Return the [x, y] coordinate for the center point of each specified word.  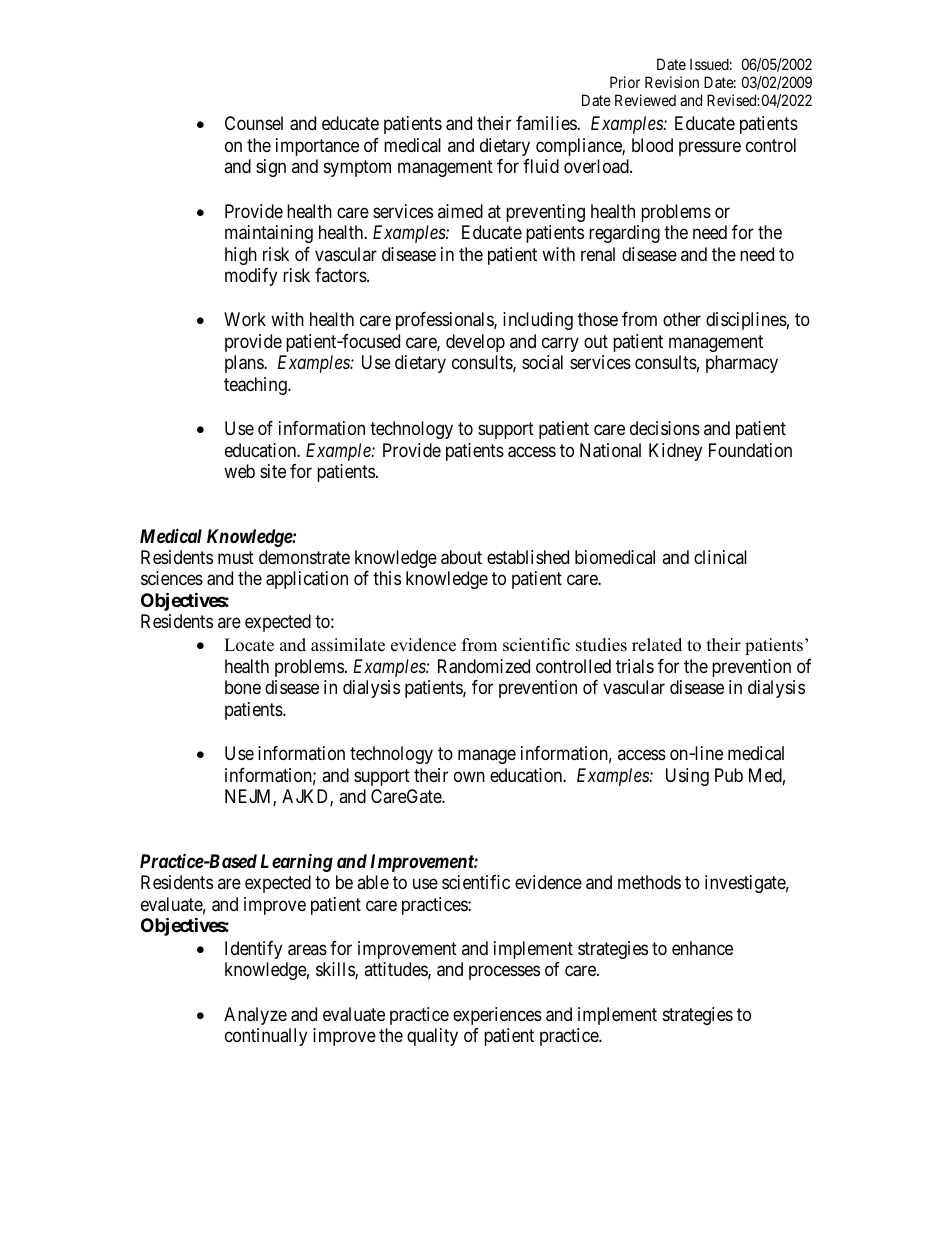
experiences [497, 1016]
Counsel [254, 123]
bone [243, 687]
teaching [256, 386]
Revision [672, 82]
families [547, 123]
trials [635, 666]
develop [475, 343]
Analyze [255, 1016]
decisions [665, 428]
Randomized [484, 666]
